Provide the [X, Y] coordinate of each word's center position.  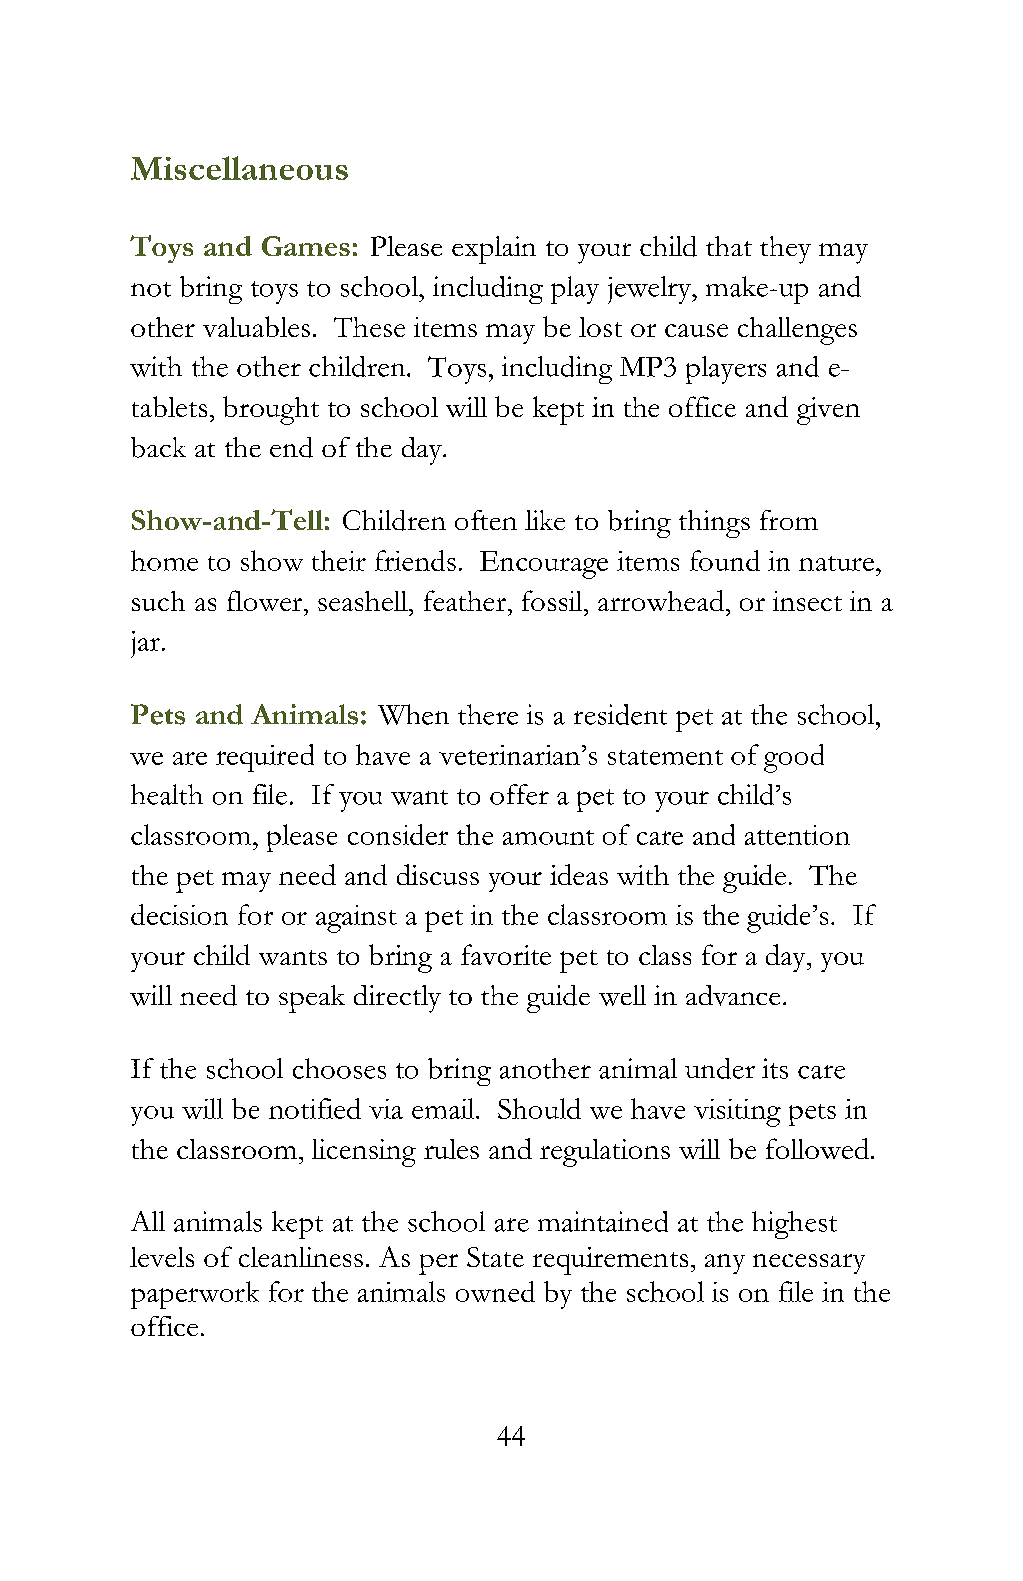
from [789, 520]
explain [494, 250]
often [486, 520]
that [729, 246]
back [158, 447]
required [265, 758]
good [794, 758]
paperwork [195, 1295]
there [488, 714]
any [725, 1264]
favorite [506, 954]
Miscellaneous [239, 168]
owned [495, 1291]
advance [733, 995]
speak [312, 999]
